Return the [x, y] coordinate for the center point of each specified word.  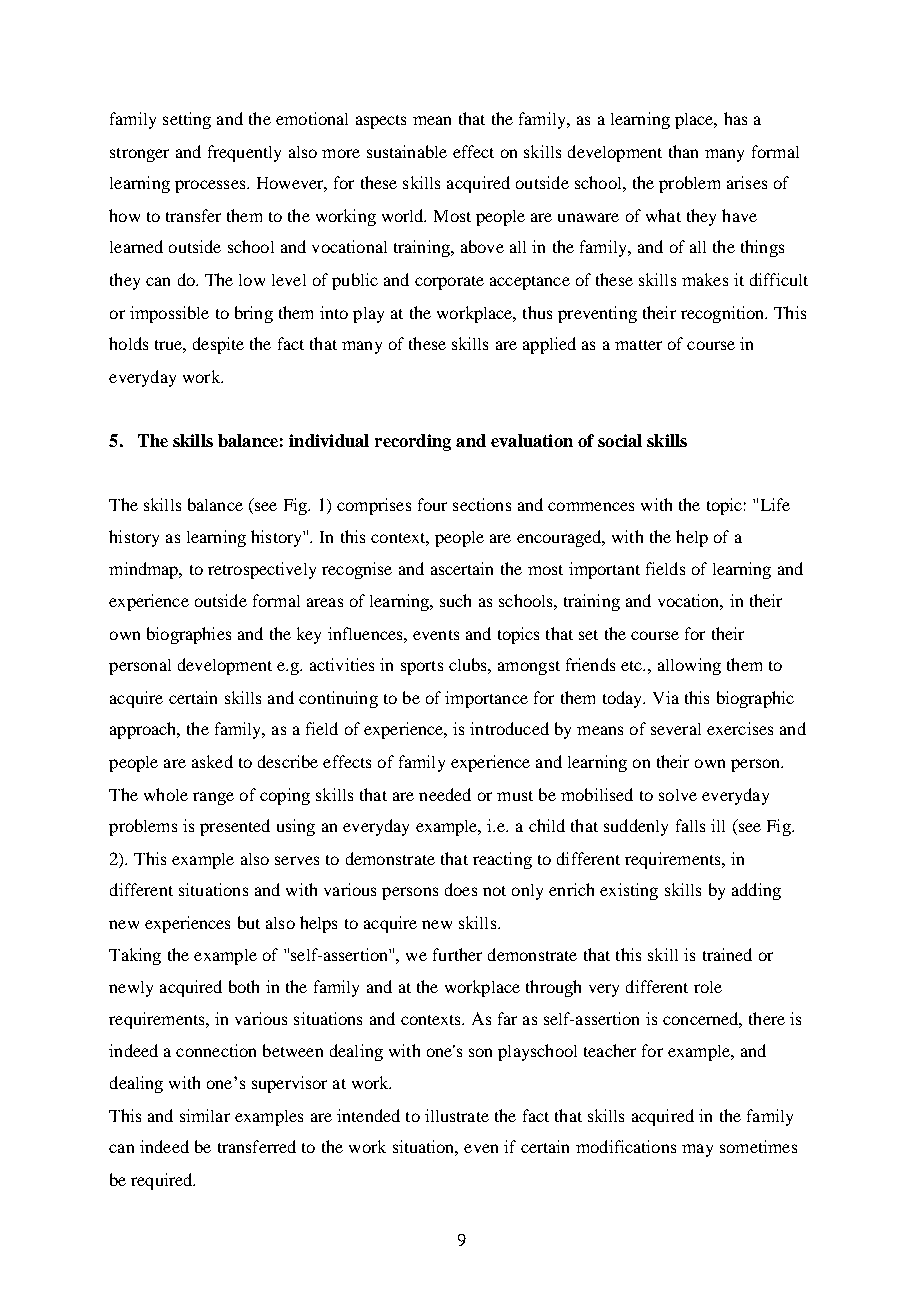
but [249, 922]
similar [205, 1115]
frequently [244, 153]
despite [218, 345]
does [461, 889]
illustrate [457, 1115]
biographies [189, 635]
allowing [689, 666]
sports [422, 668]
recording [413, 442]
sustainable [407, 151]
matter [638, 345]
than [683, 151]
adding [756, 891]
